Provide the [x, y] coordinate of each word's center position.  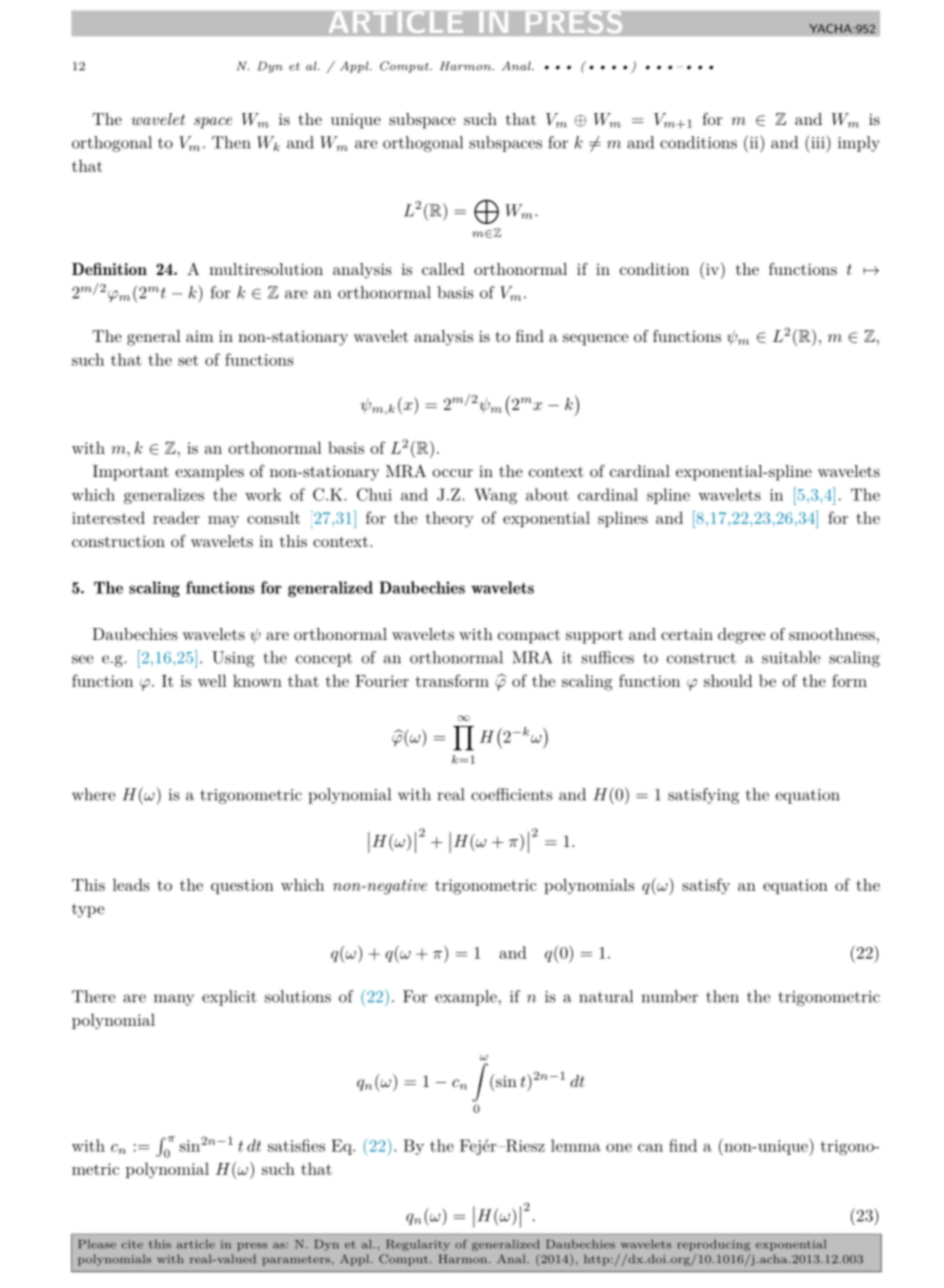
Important [131, 473]
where [93, 794]
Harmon [466, 66]
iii [818, 142]
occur [452, 473]
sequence [595, 340]
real [451, 794]
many [174, 1000]
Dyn [270, 67]
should [728, 680]
